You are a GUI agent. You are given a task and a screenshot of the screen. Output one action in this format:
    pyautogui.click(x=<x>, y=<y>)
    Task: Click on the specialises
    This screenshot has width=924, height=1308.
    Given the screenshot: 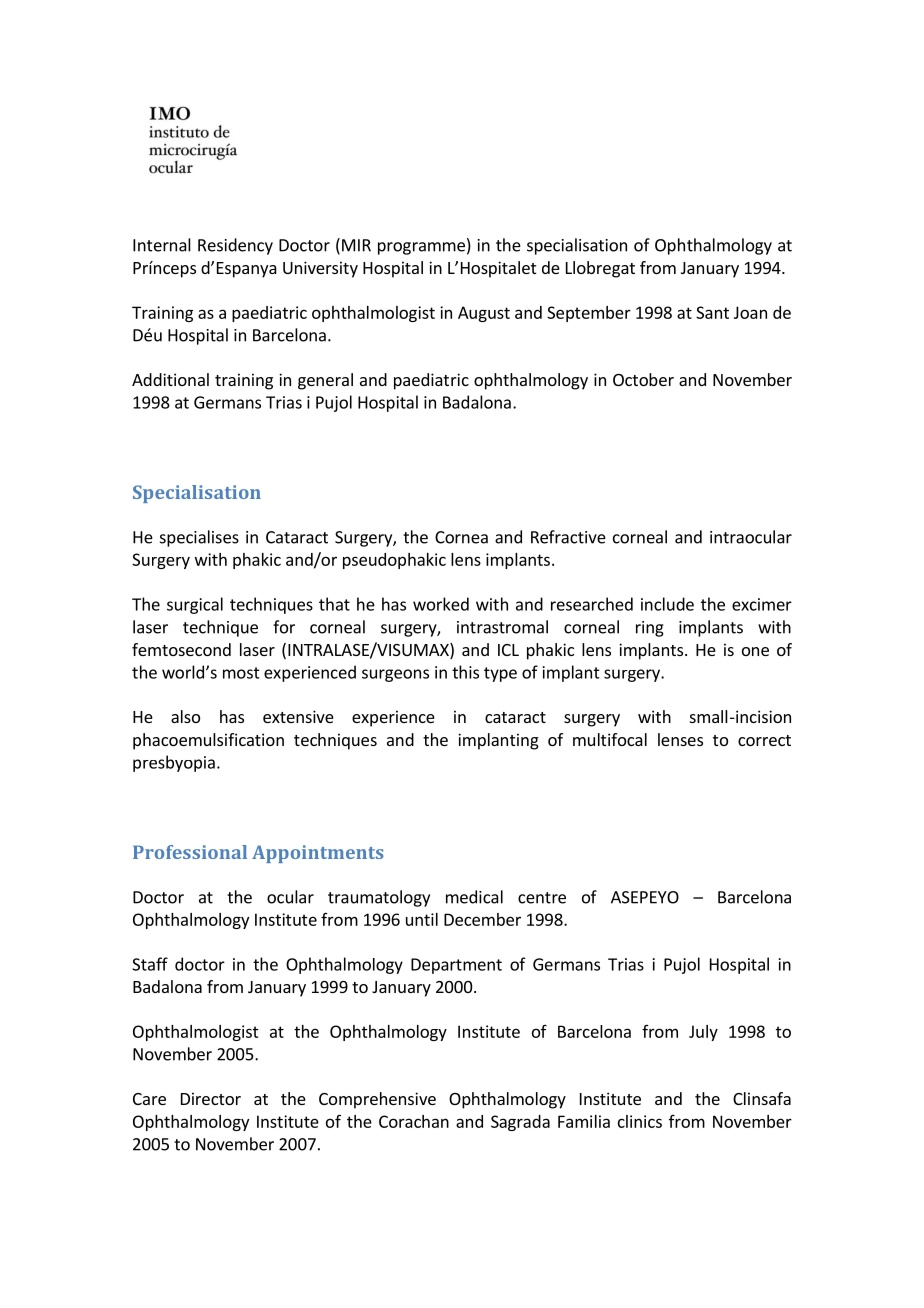 What is the action you would take?
    pyautogui.click(x=199, y=538)
